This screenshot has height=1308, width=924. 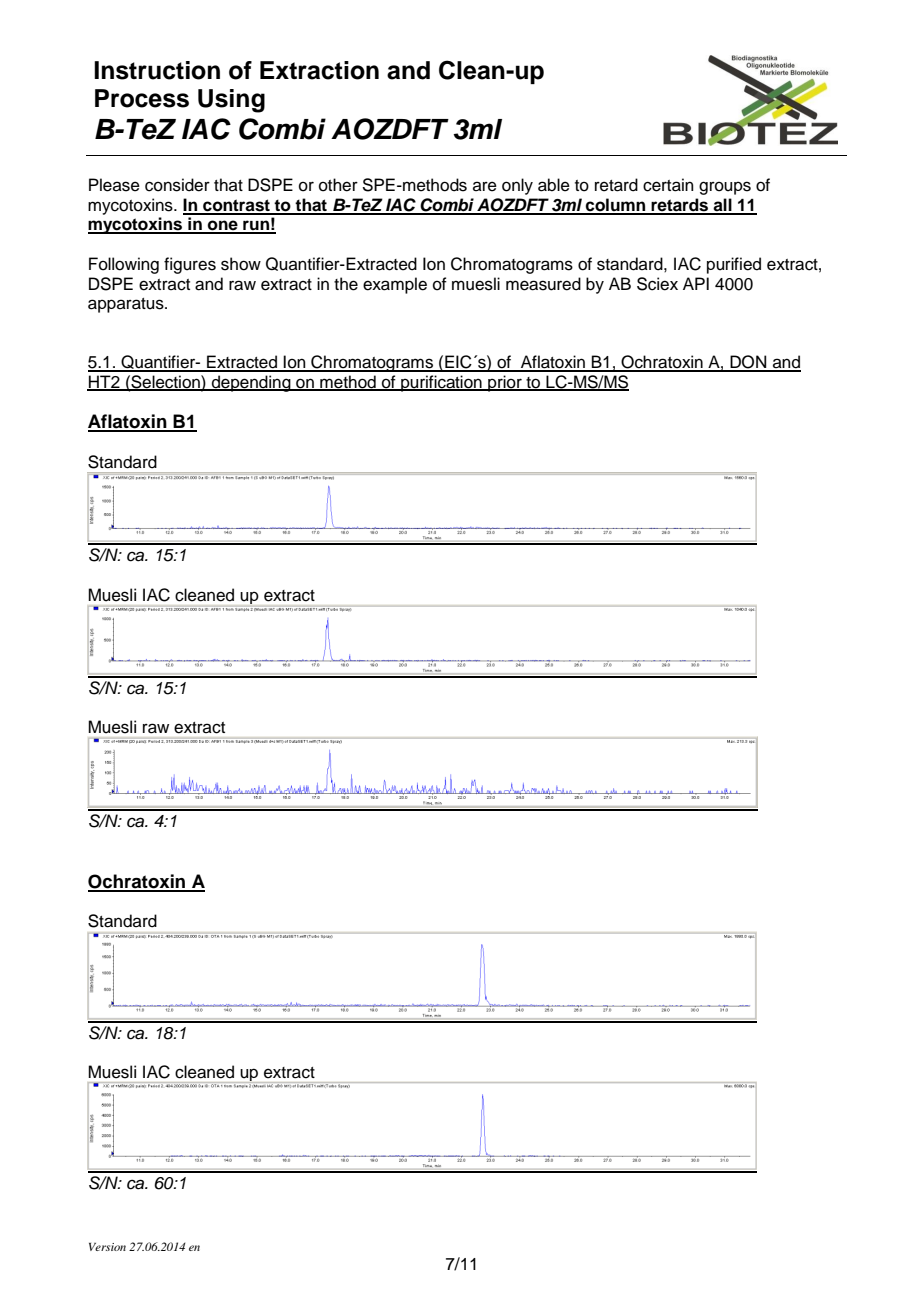 I want to click on are, so click(x=485, y=186).
